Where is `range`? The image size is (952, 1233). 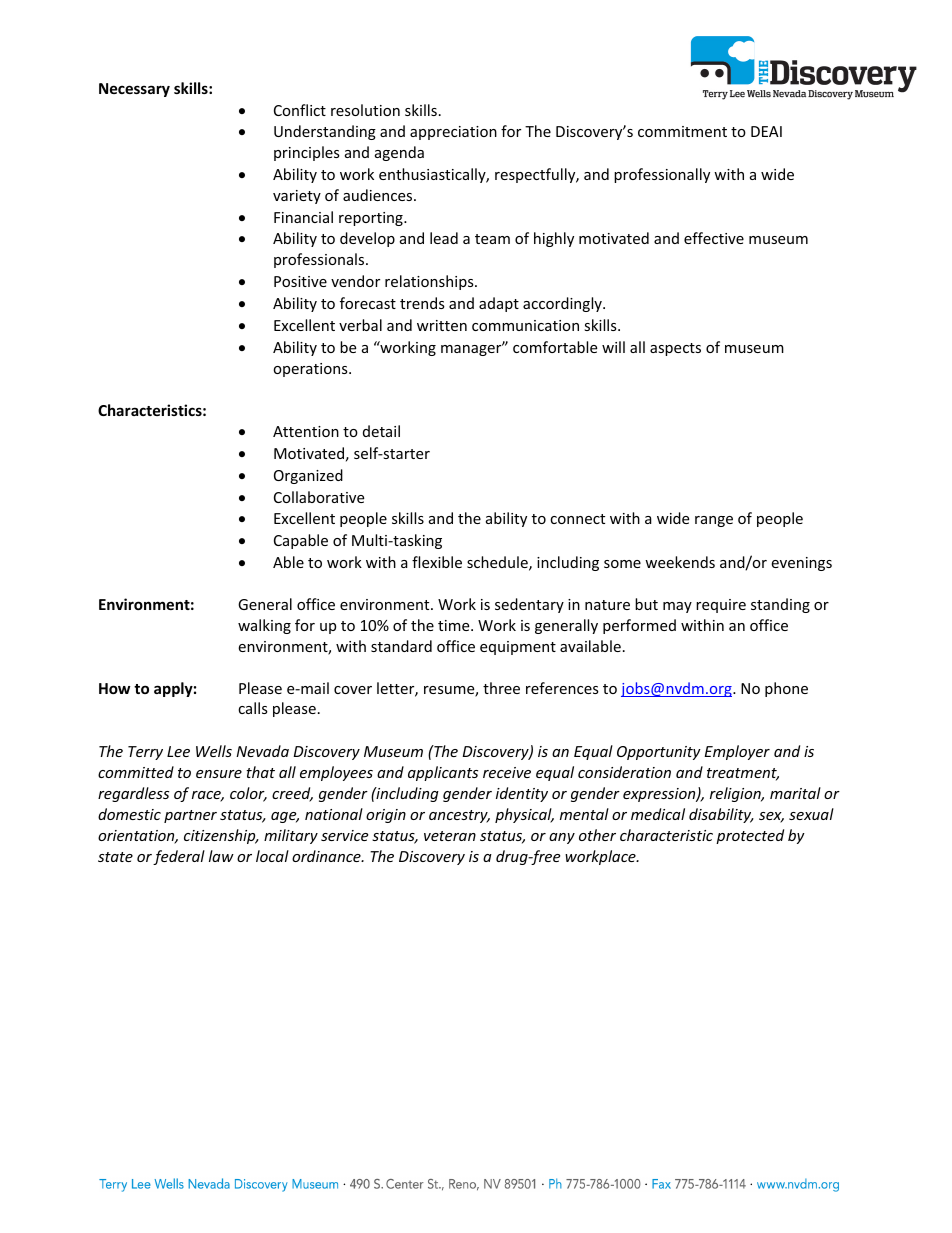 range is located at coordinates (714, 521).
